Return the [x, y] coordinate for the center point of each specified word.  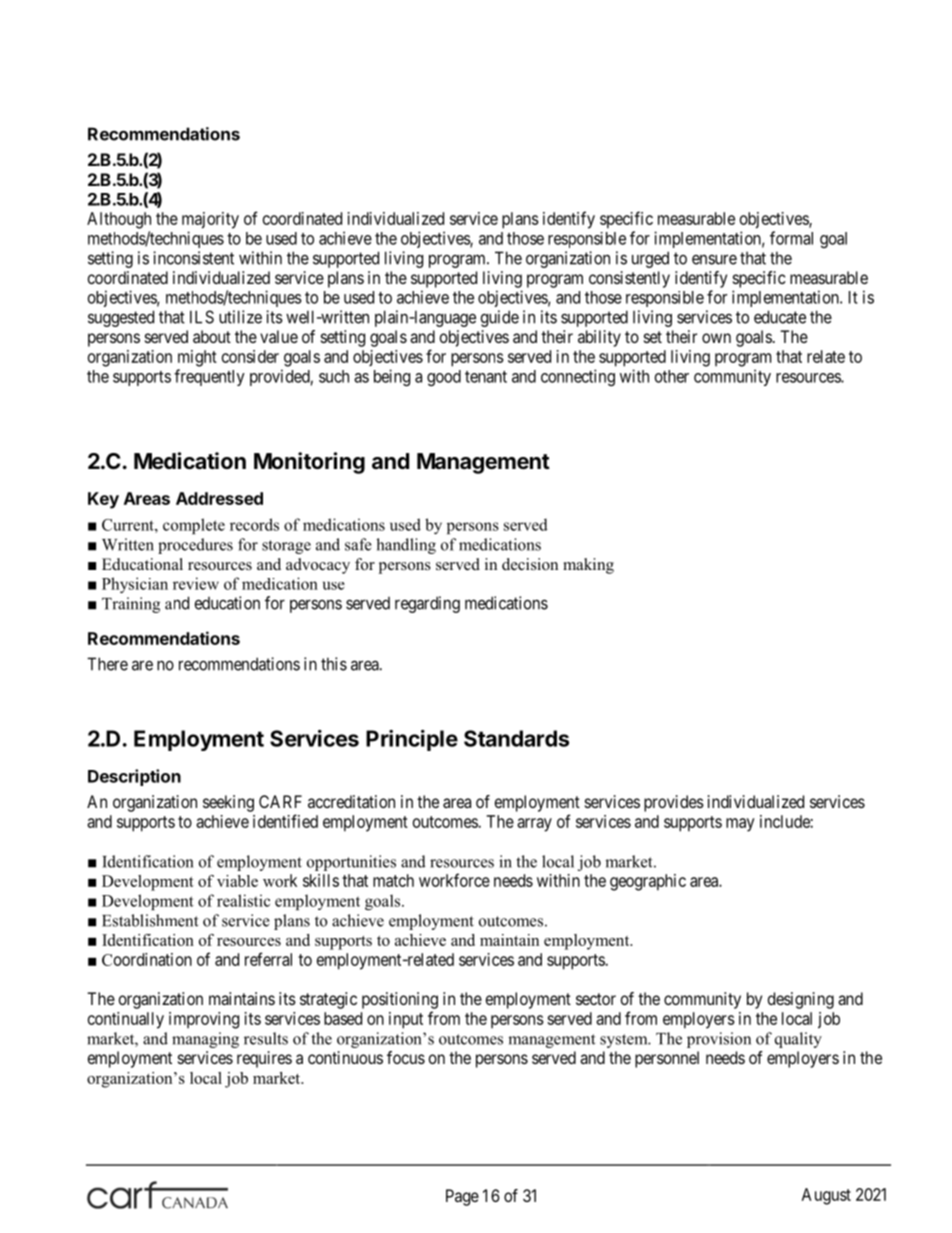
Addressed [219, 498]
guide [500, 318]
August [826, 1196]
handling [406, 546]
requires [264, 1059]
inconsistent [193, 258]
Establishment [150, 920]
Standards [516, 738]
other [672, 376]
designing [801, 1000]
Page [462, 1197]
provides [674, 803]
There [107, 664]
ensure [714, 259]
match [393, 880]
